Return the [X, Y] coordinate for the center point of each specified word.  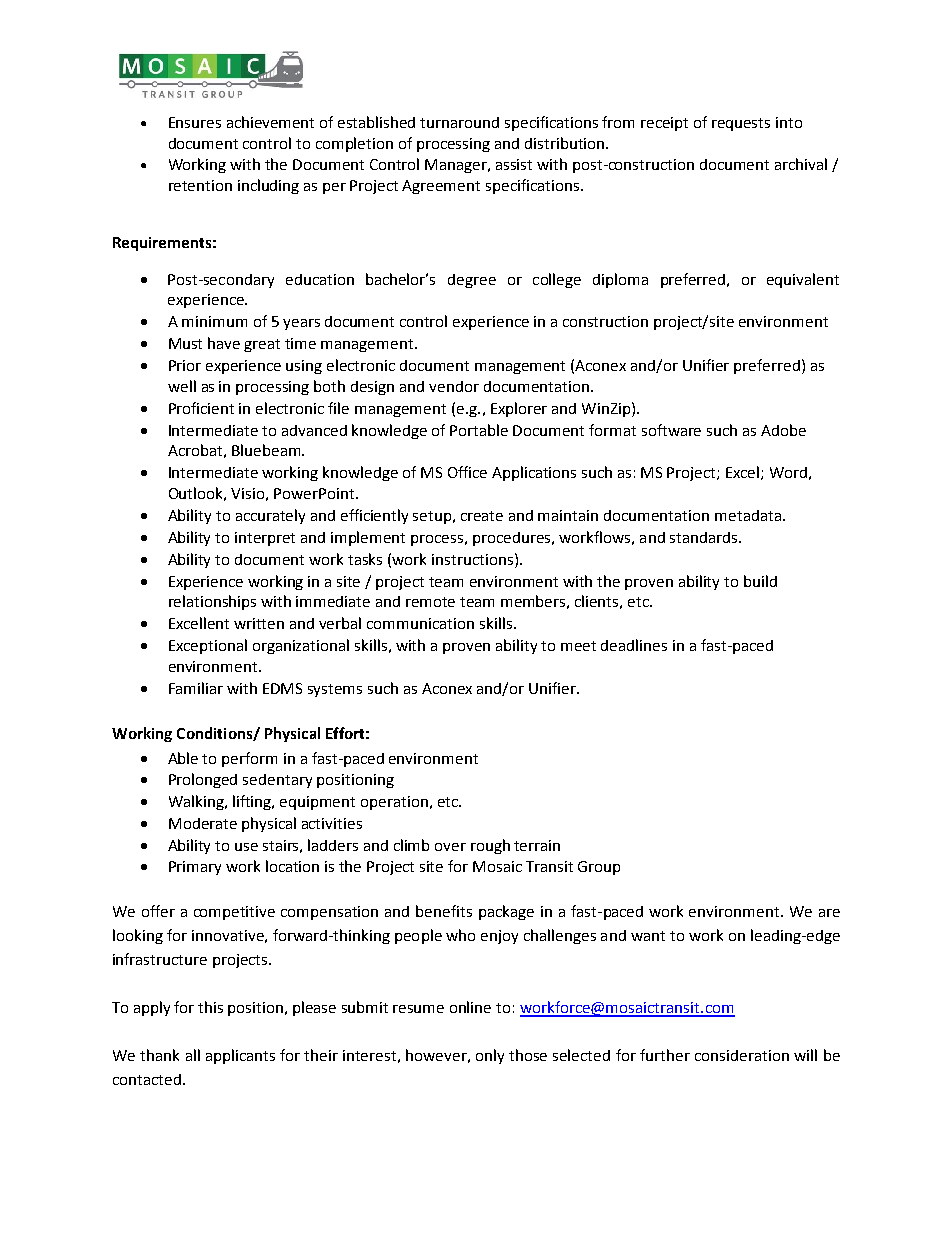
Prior [185, 365]
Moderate [203, 823]
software [671, 430]
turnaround [459, 122]
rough [490, 846]
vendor [454, 386]
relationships [212, 602]
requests [741, 124]
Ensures [195, 122]
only [490, 1056]
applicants [240, 1056]
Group [599, 868]
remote [430, 602]
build [760, 581]
